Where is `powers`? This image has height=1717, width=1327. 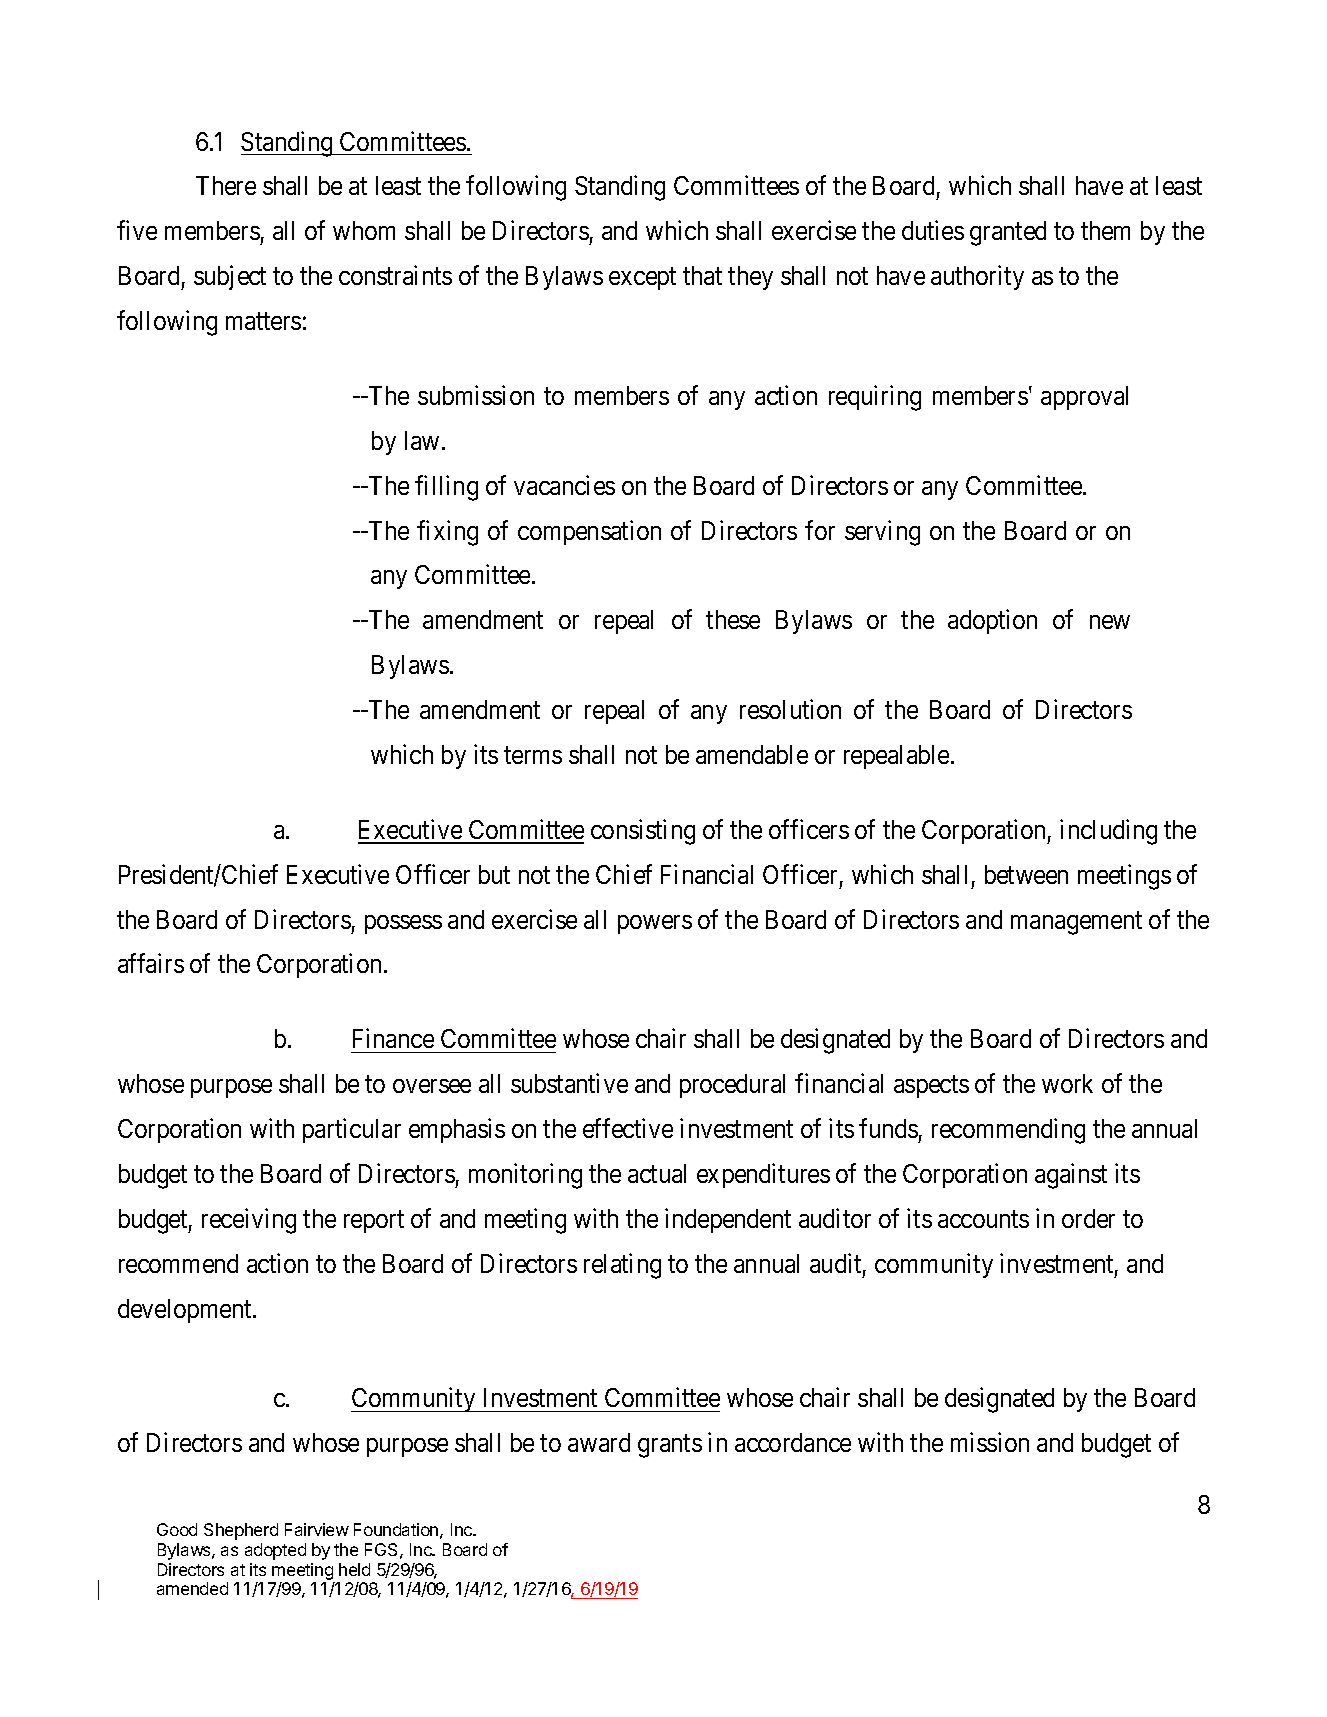
powers is located at coordinates (655, 924).
